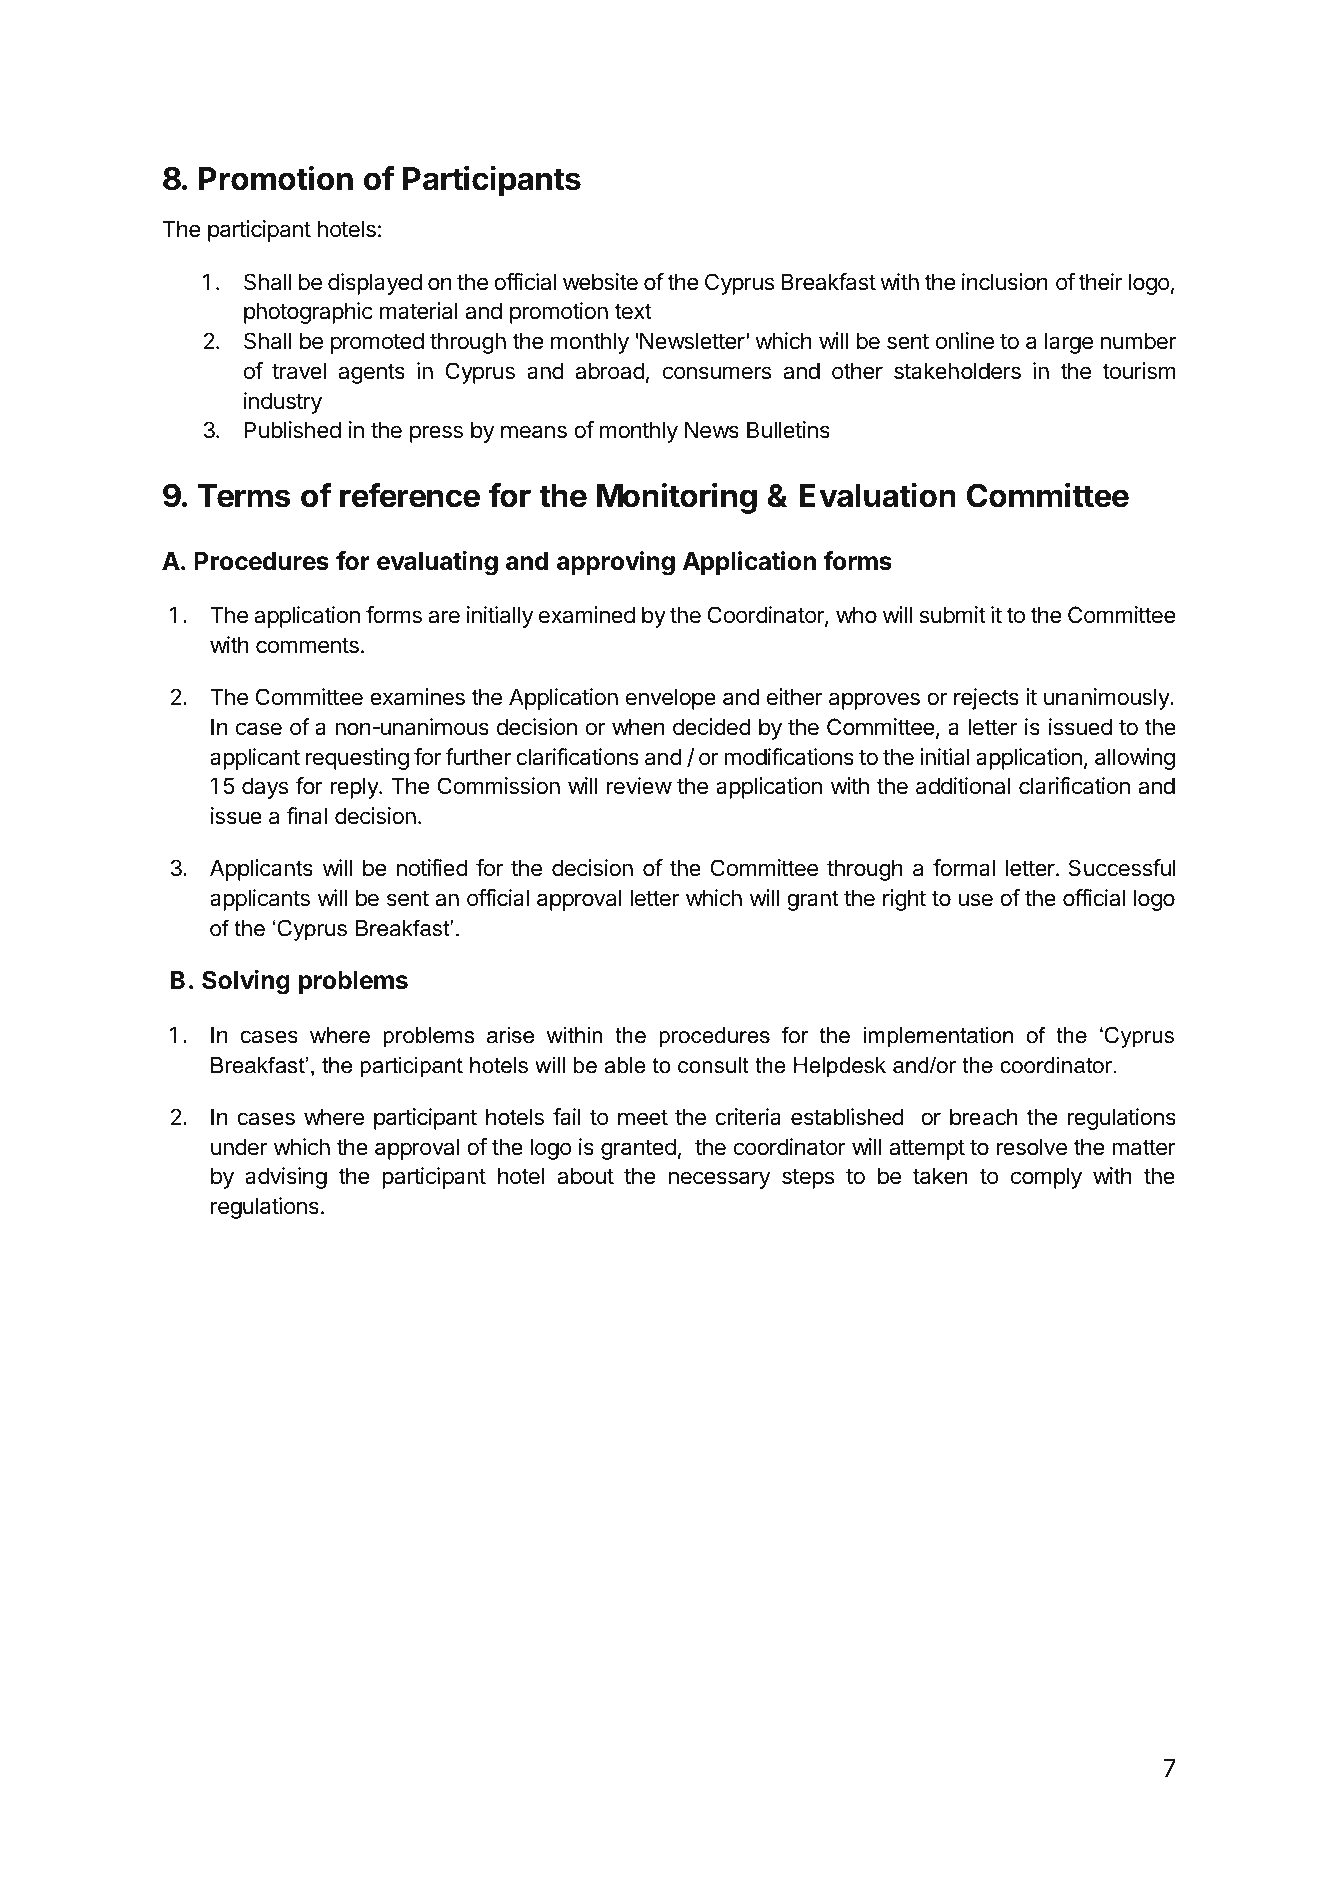 The height and width of the screenshot is (1892, 1338). Describe the element at coordinates (712, 727) in the screenshot. I see `decided` at that location.
